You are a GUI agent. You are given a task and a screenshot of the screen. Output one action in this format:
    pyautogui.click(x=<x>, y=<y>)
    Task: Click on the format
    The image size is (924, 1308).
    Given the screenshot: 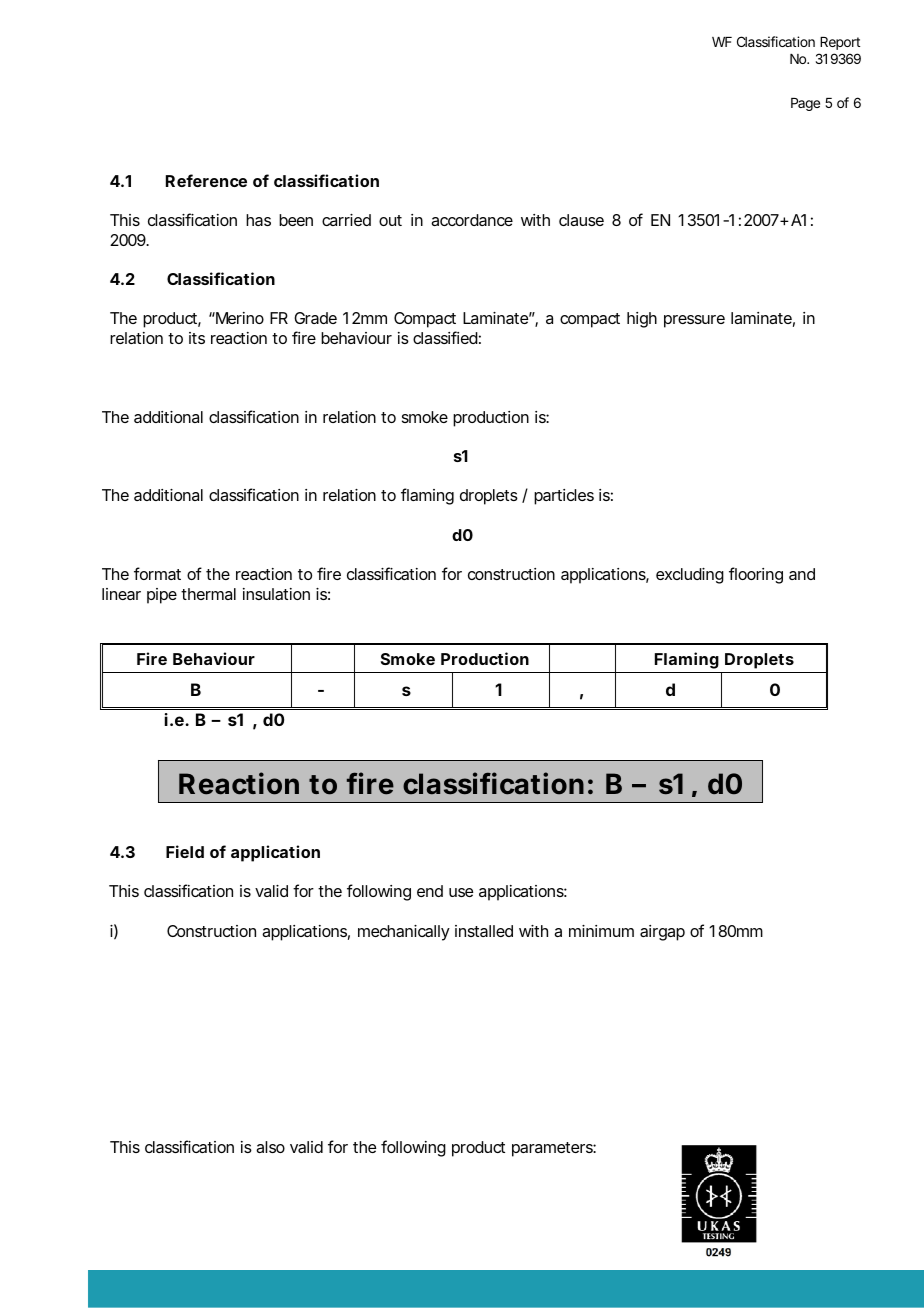 What is the action you would take?
    pyautogui.click(x=157, y=573)
